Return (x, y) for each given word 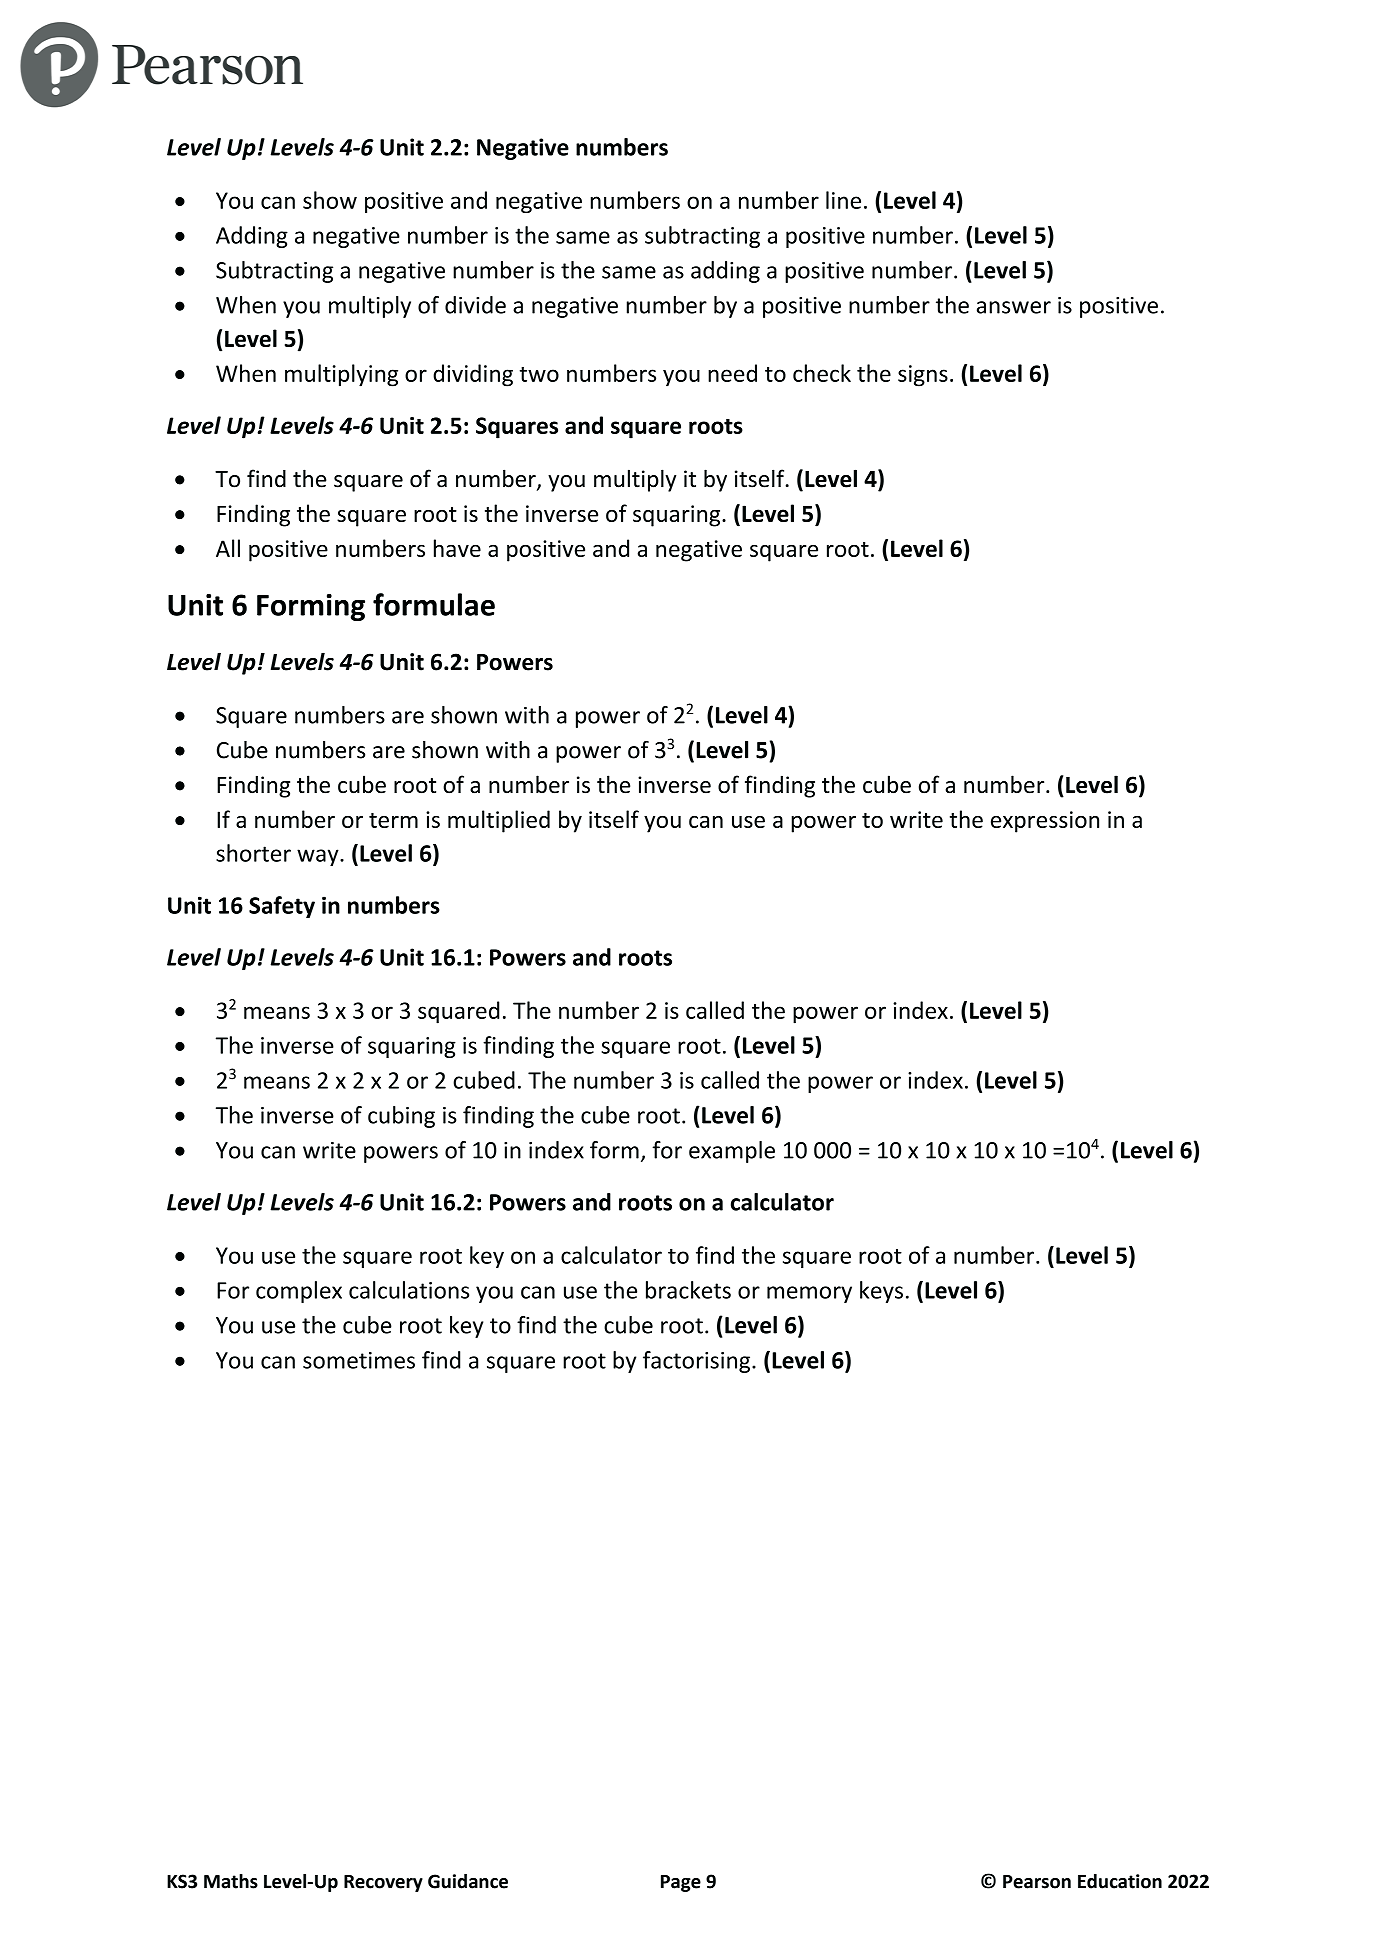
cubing (401, 1117)
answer (1014, 307)
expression (1045, 822)
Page (681, 1883)
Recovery (383, 1883)
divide (475, 305)
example (732, 1152)
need (732, 373)
